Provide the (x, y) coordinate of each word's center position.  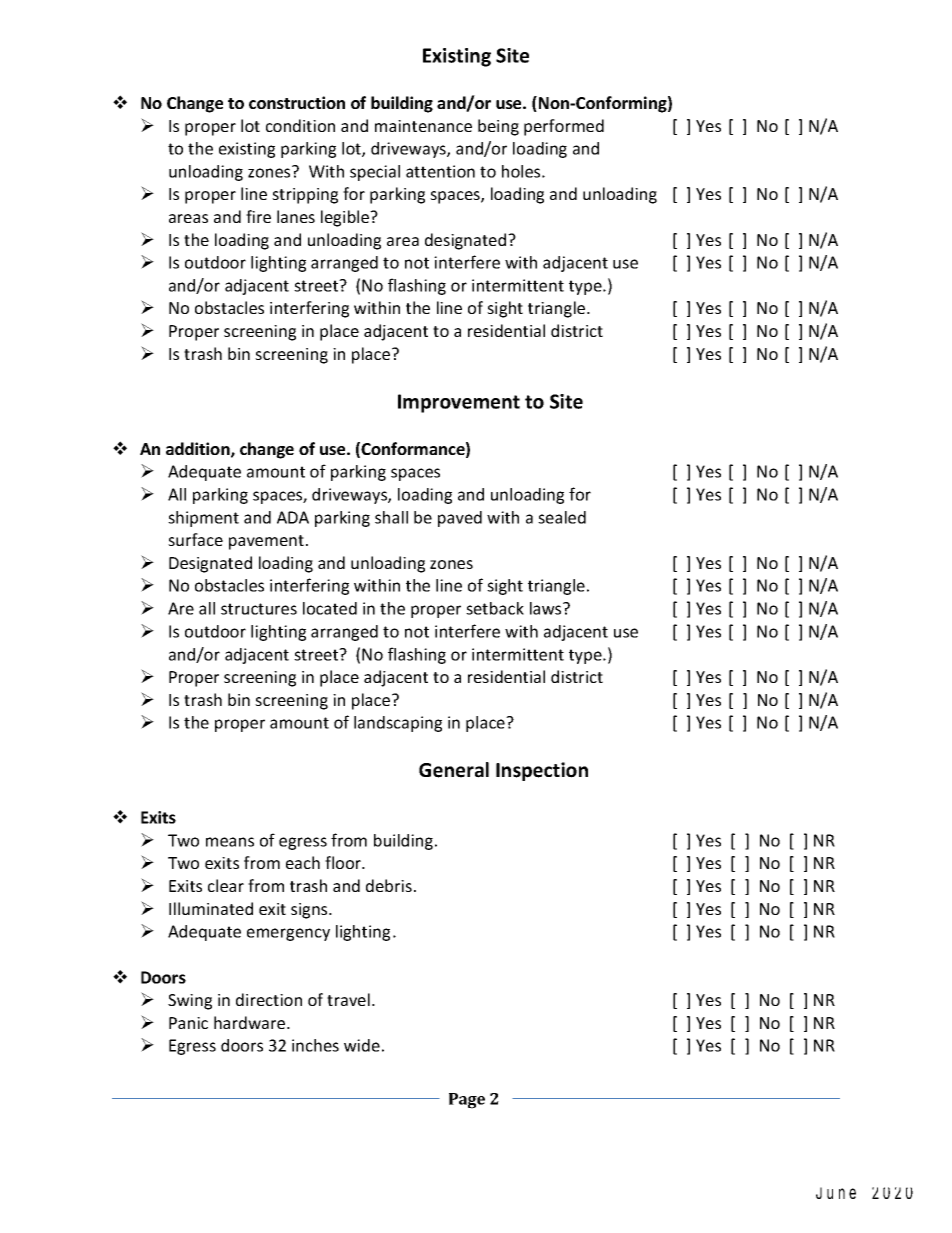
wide (362, 1045)
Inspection (542, 771)
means (230, 842)
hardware (251, 1022)
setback (495, 608)
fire (258, 216)
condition (300, 125)
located (330, 608)
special (375, 173)
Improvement (459, 403)
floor (344, 862)
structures (259, 609)
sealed (562, 517)
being (498, 127)
